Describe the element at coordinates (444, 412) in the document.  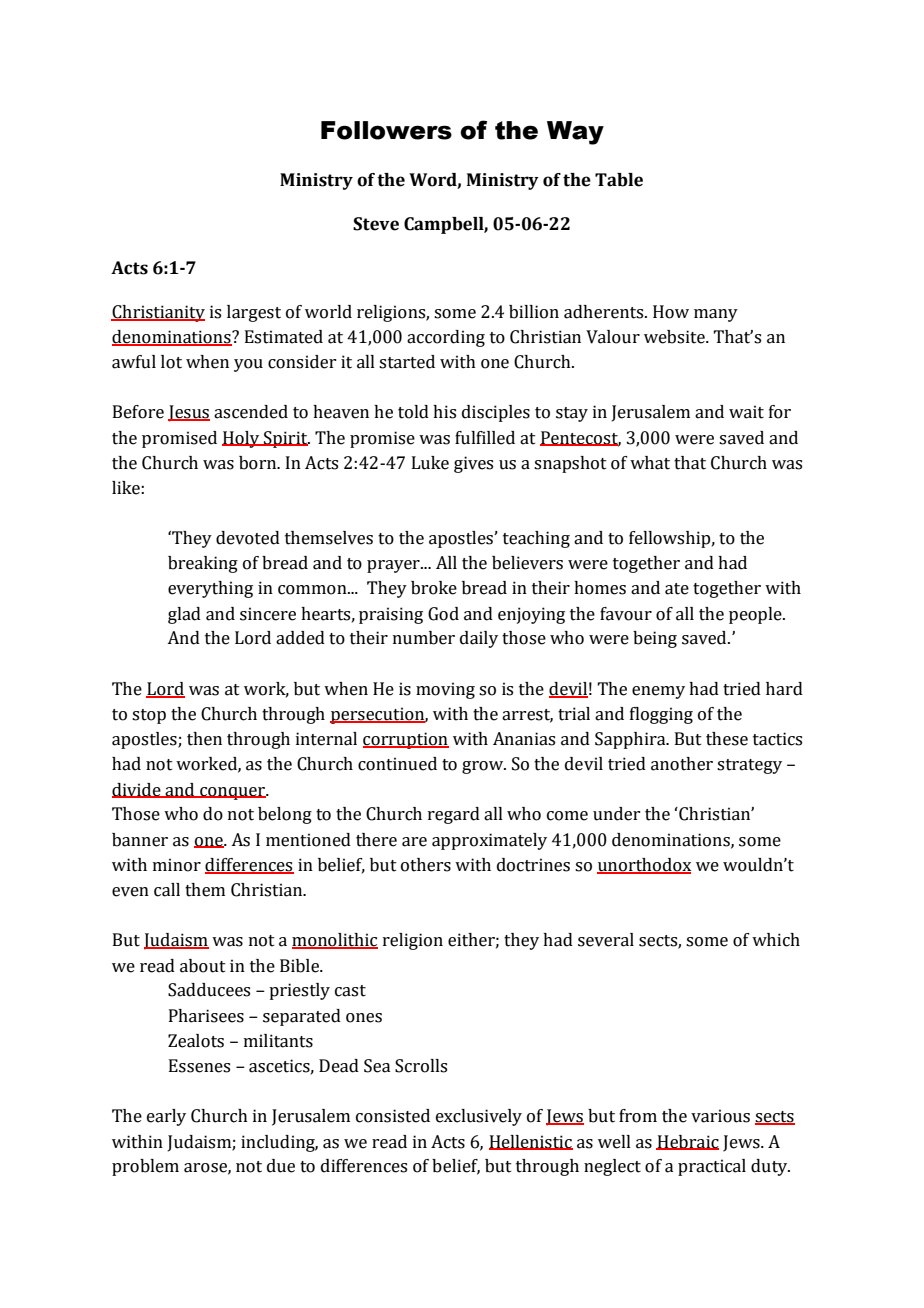
I see `his` at that location.
